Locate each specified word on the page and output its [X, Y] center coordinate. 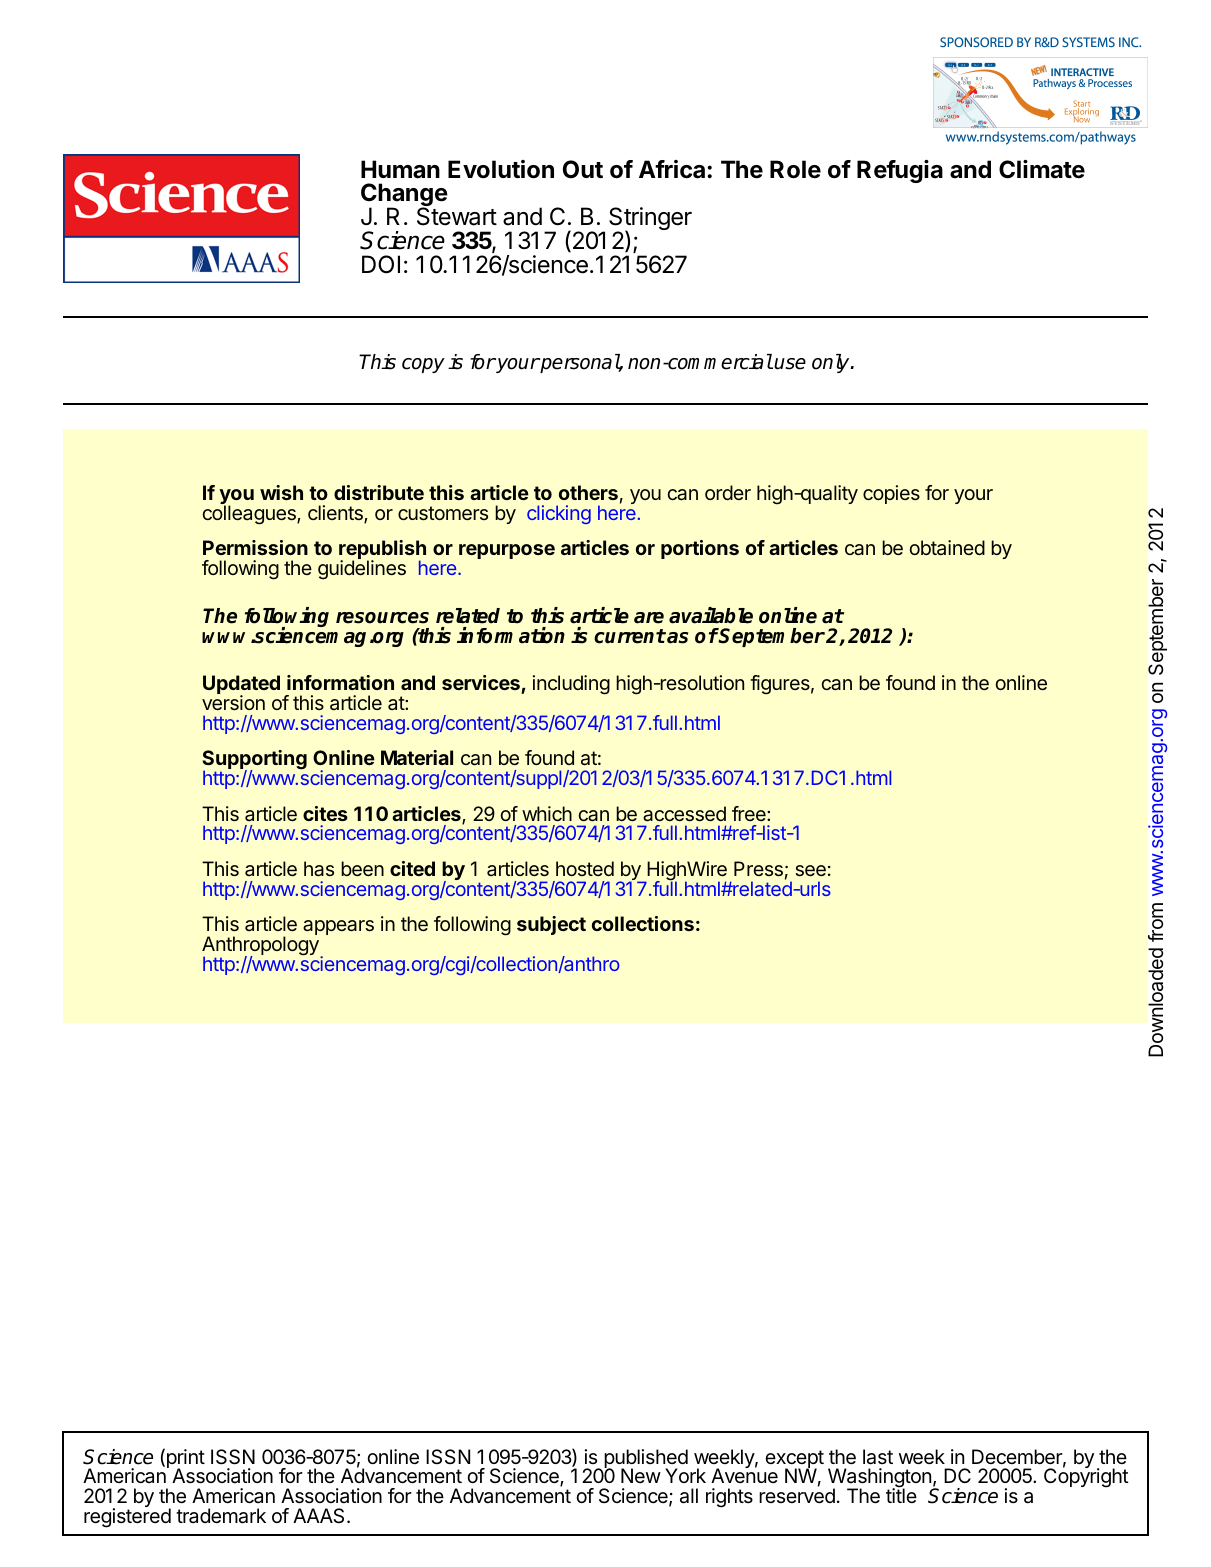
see [810, 870]
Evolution [501, 169]
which [547, 813]
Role [795, 169]
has [319, 869]
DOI [381, 264]
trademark [221, 1516]
